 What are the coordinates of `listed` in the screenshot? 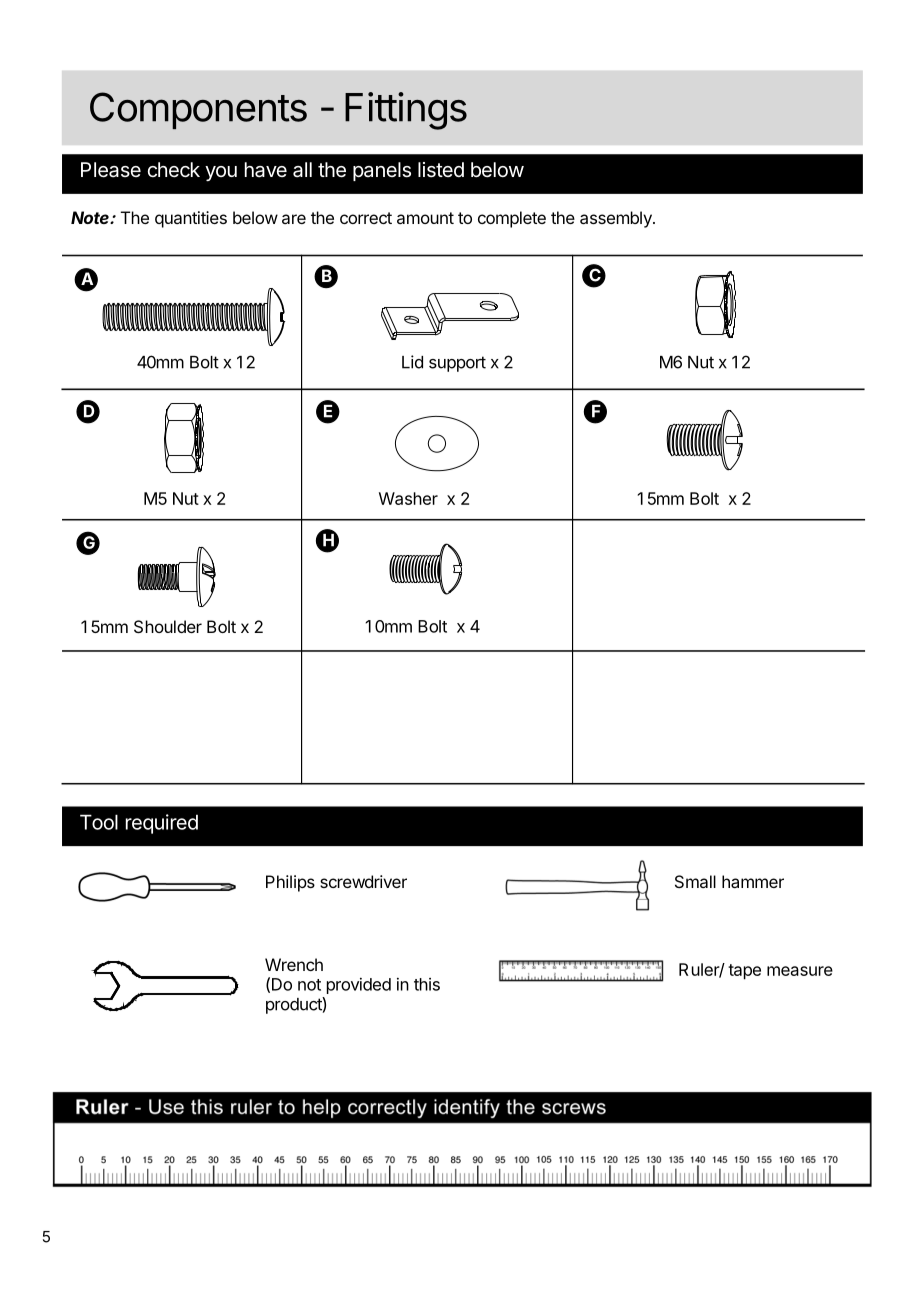 It's located at (441, 170).
